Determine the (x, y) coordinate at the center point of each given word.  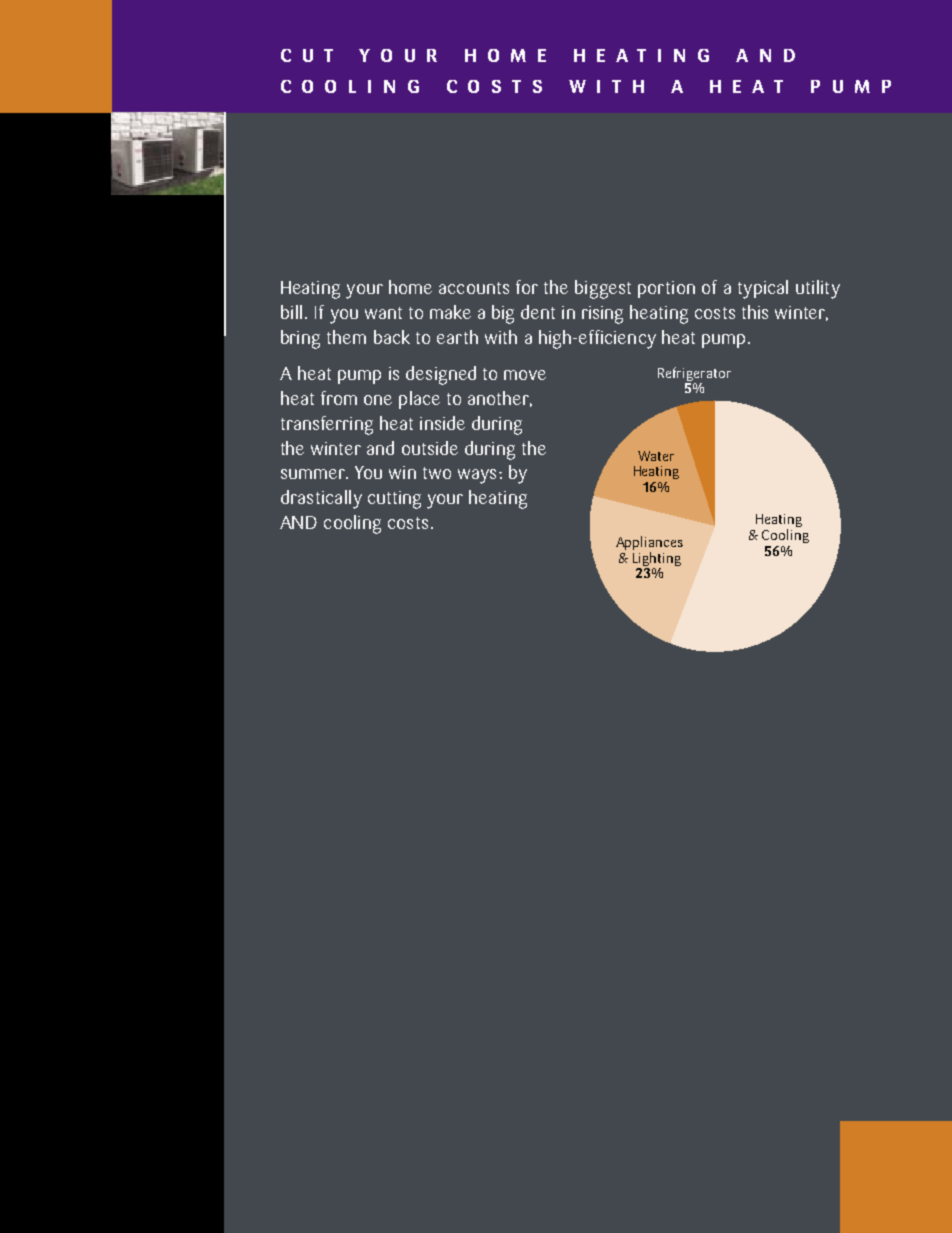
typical (763, 289)
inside (442, 423)
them (346, 337)
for (527, 287)
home (410, 287)
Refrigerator (694, 375)
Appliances (649, 544)
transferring (327, 425)
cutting (394, 500)
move (525, 375)
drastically (321, 499)
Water (656, 456)
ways (477, 476)
